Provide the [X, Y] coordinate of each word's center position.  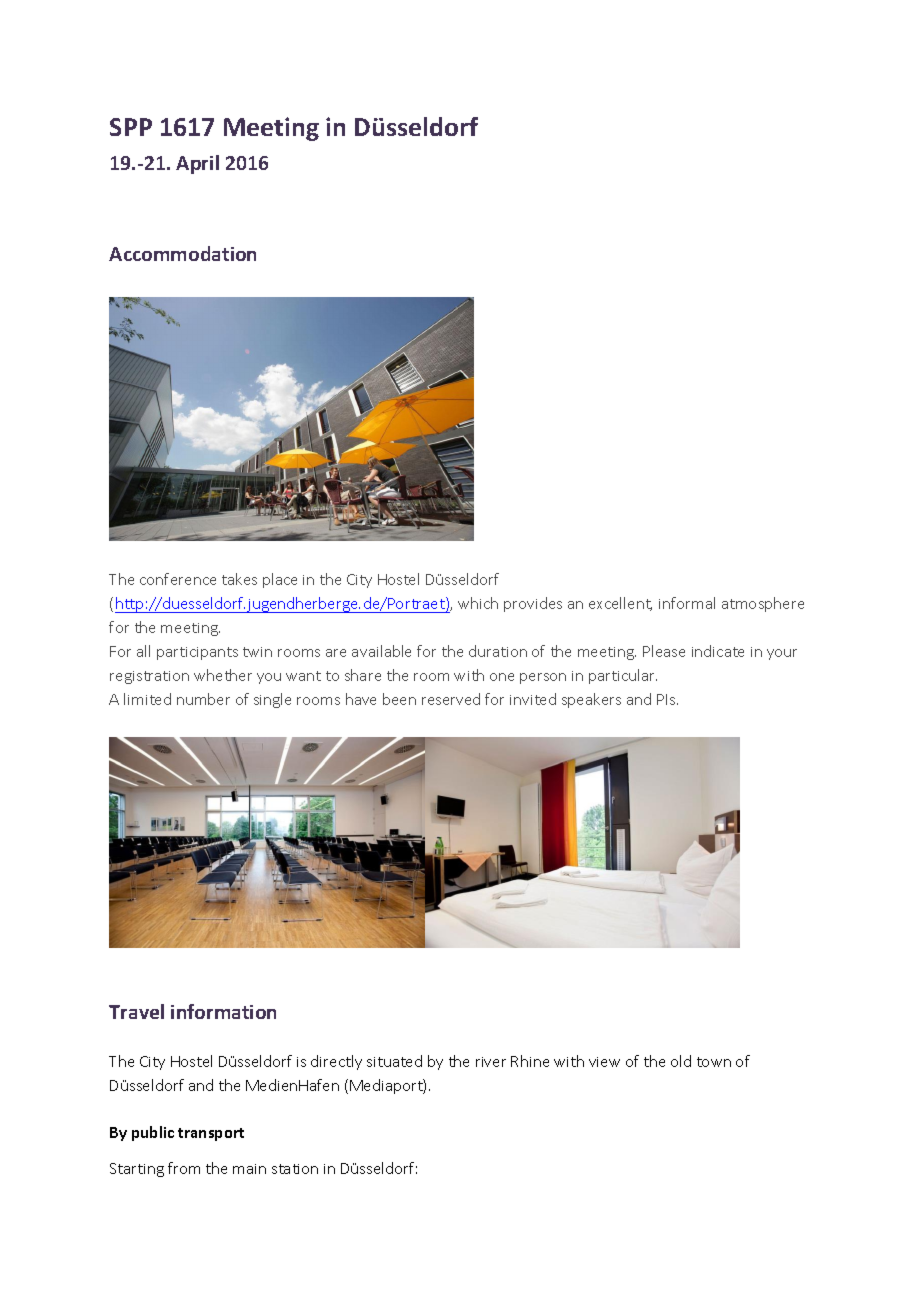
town [714, 1062]
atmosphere [763, 604]
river [491, 1062]
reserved [451, 699]
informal [687, 603]
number [203, 699]
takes [239, 579]
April [197, 164]
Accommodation [182, 253]
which [478, 603]
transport [211, 1134]
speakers [591, 700]
